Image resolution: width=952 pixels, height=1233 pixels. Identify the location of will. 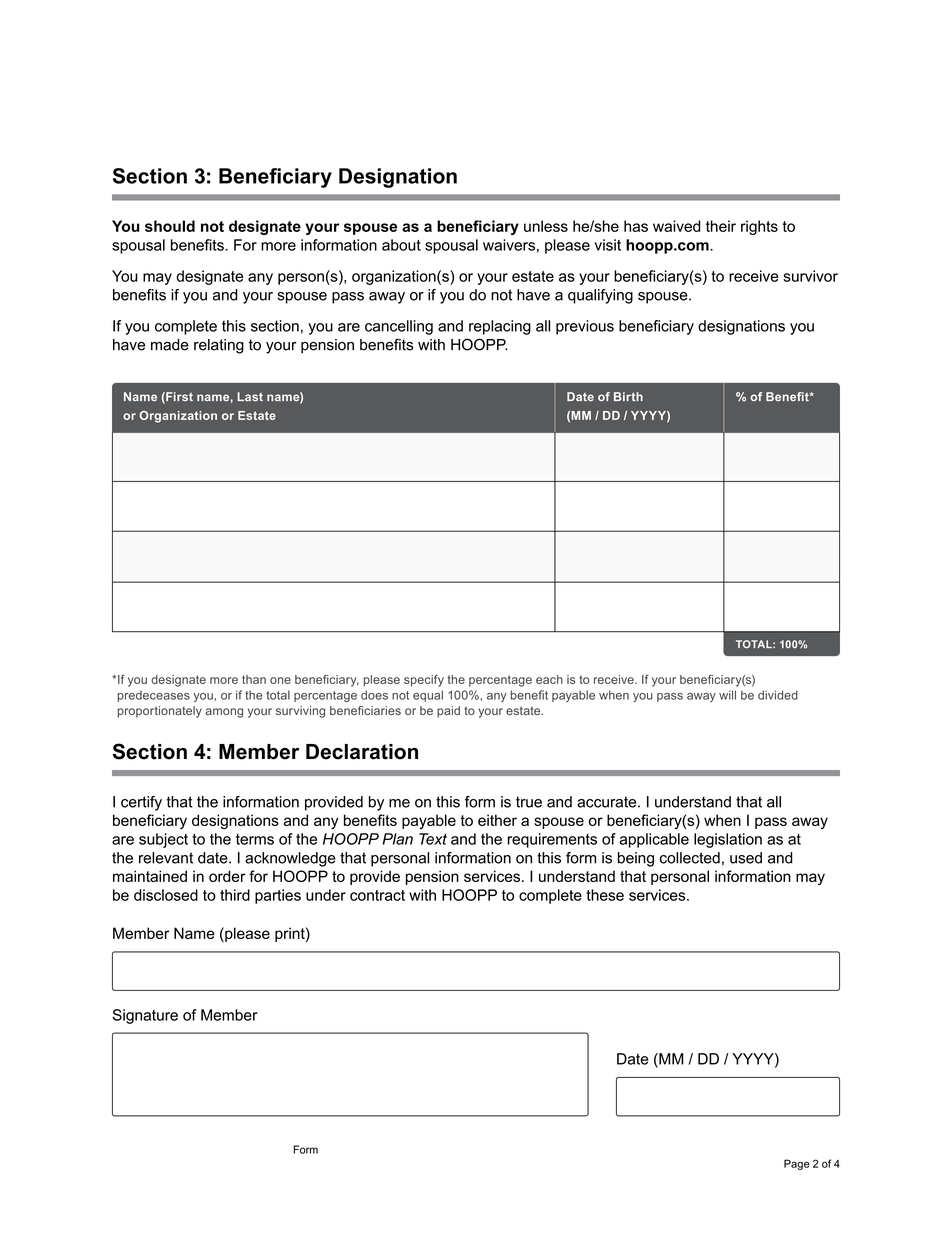
(727, 695).
